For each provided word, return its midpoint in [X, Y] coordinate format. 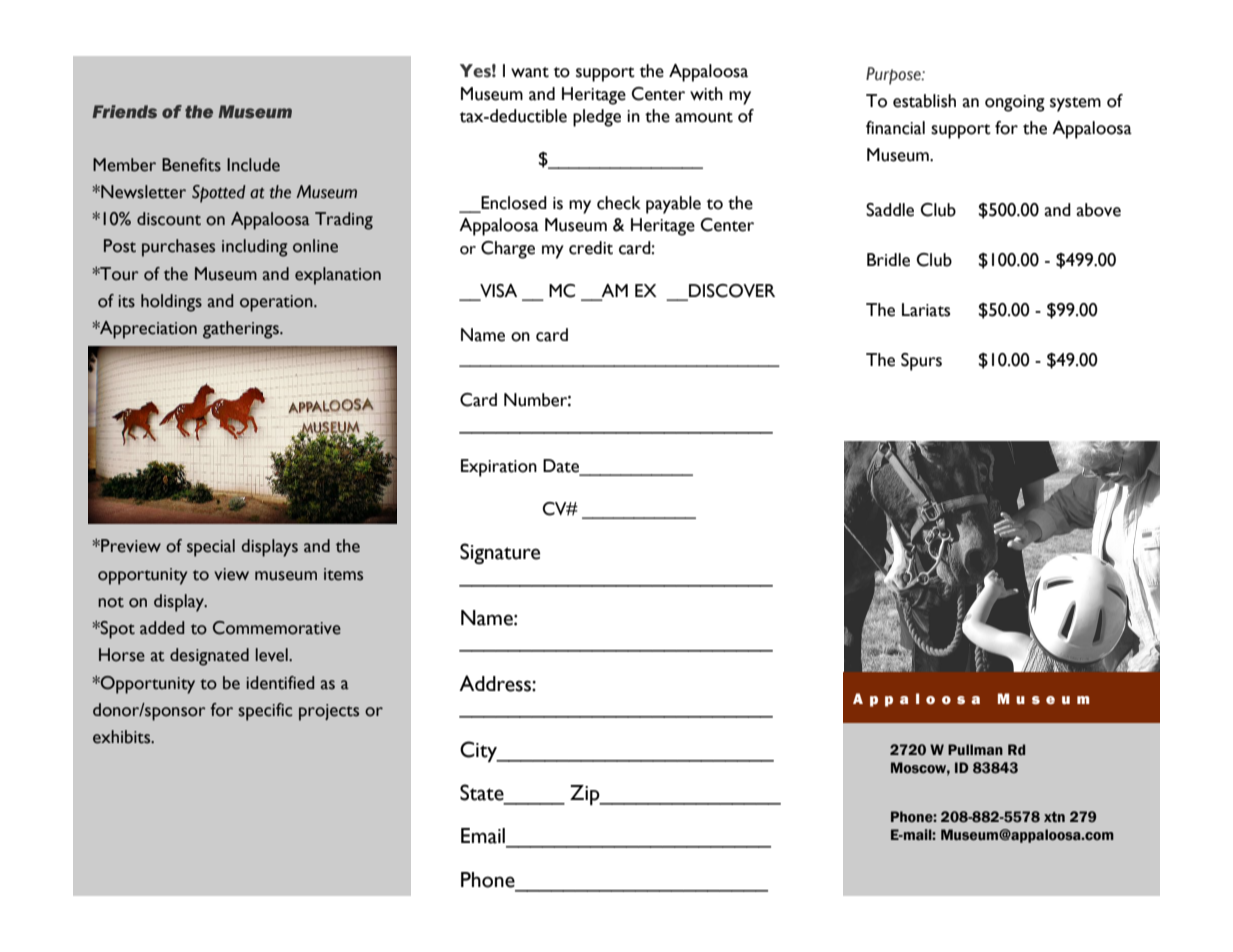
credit [591, 248]
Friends [124, 112]
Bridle [888, 260]
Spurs [921, 362]
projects [329, 712]
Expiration [499, 468]
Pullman [975, 749]
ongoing [1015, 103]
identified [280, 683]
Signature [500, 553]
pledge [597, 118]
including [255, 248]
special [211, 548]
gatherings [242, 330]
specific [265, 712]
